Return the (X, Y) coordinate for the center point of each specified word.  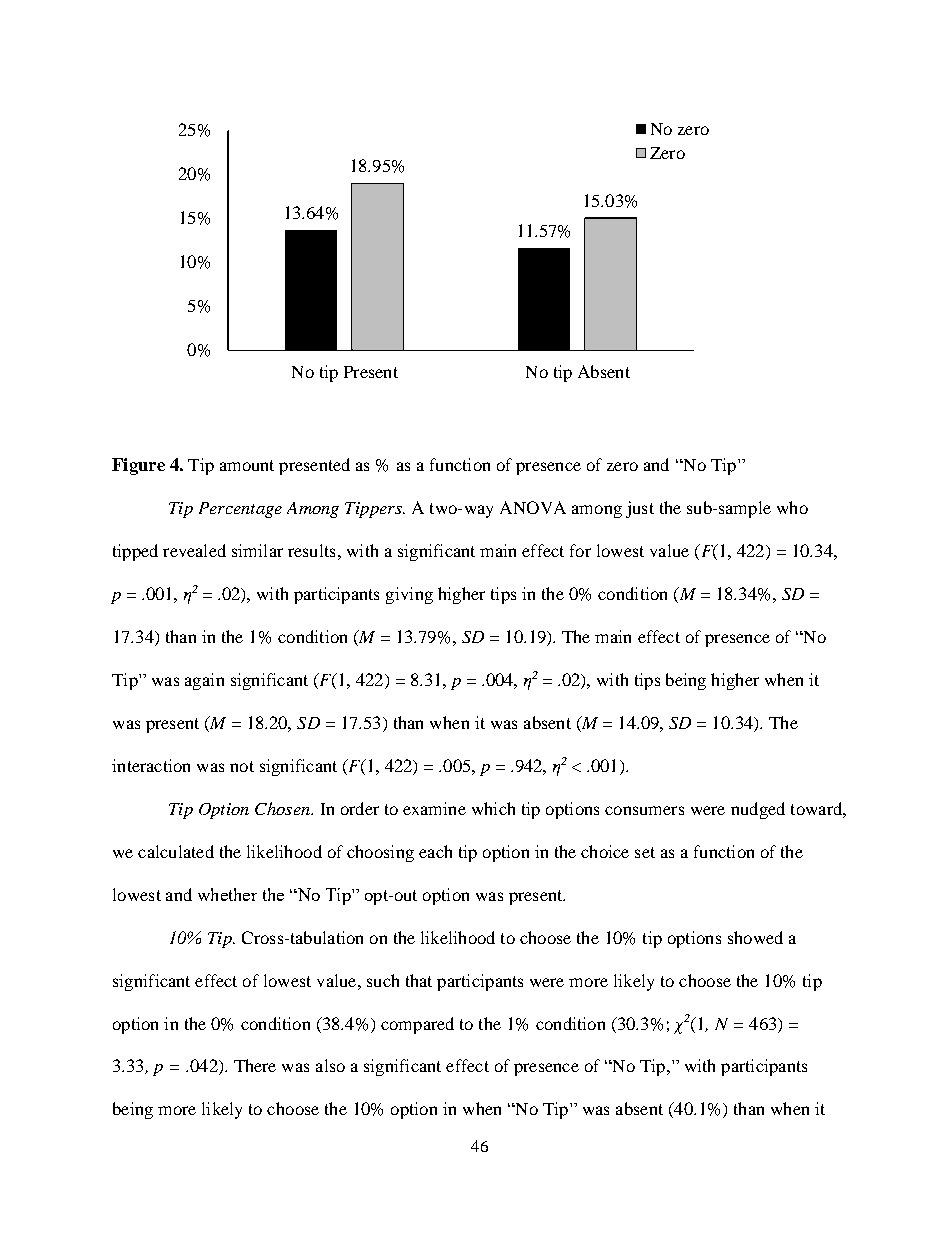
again (204, 681)
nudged (758, 810)
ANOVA (533, 507)
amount (247, 465)
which (493, 808)
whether (227, 894)
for (580, 550)
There (255, 1065)
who (792, 507)
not (242, 766)
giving (409, 595)
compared (417, 1025)
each (435, 851)
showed (755, 937)
